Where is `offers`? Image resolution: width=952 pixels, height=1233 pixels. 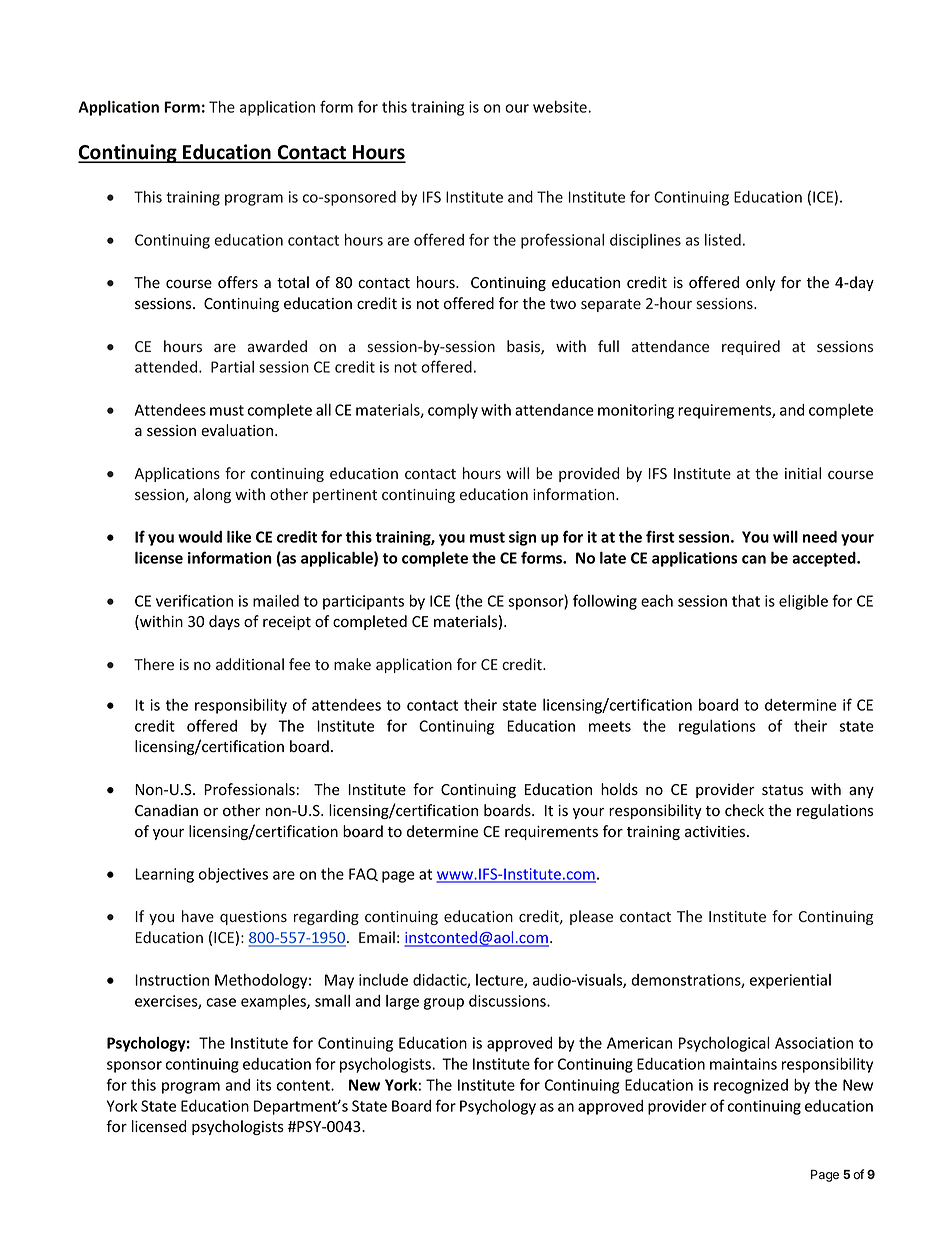 offers is located at coordinates (238, 282).
